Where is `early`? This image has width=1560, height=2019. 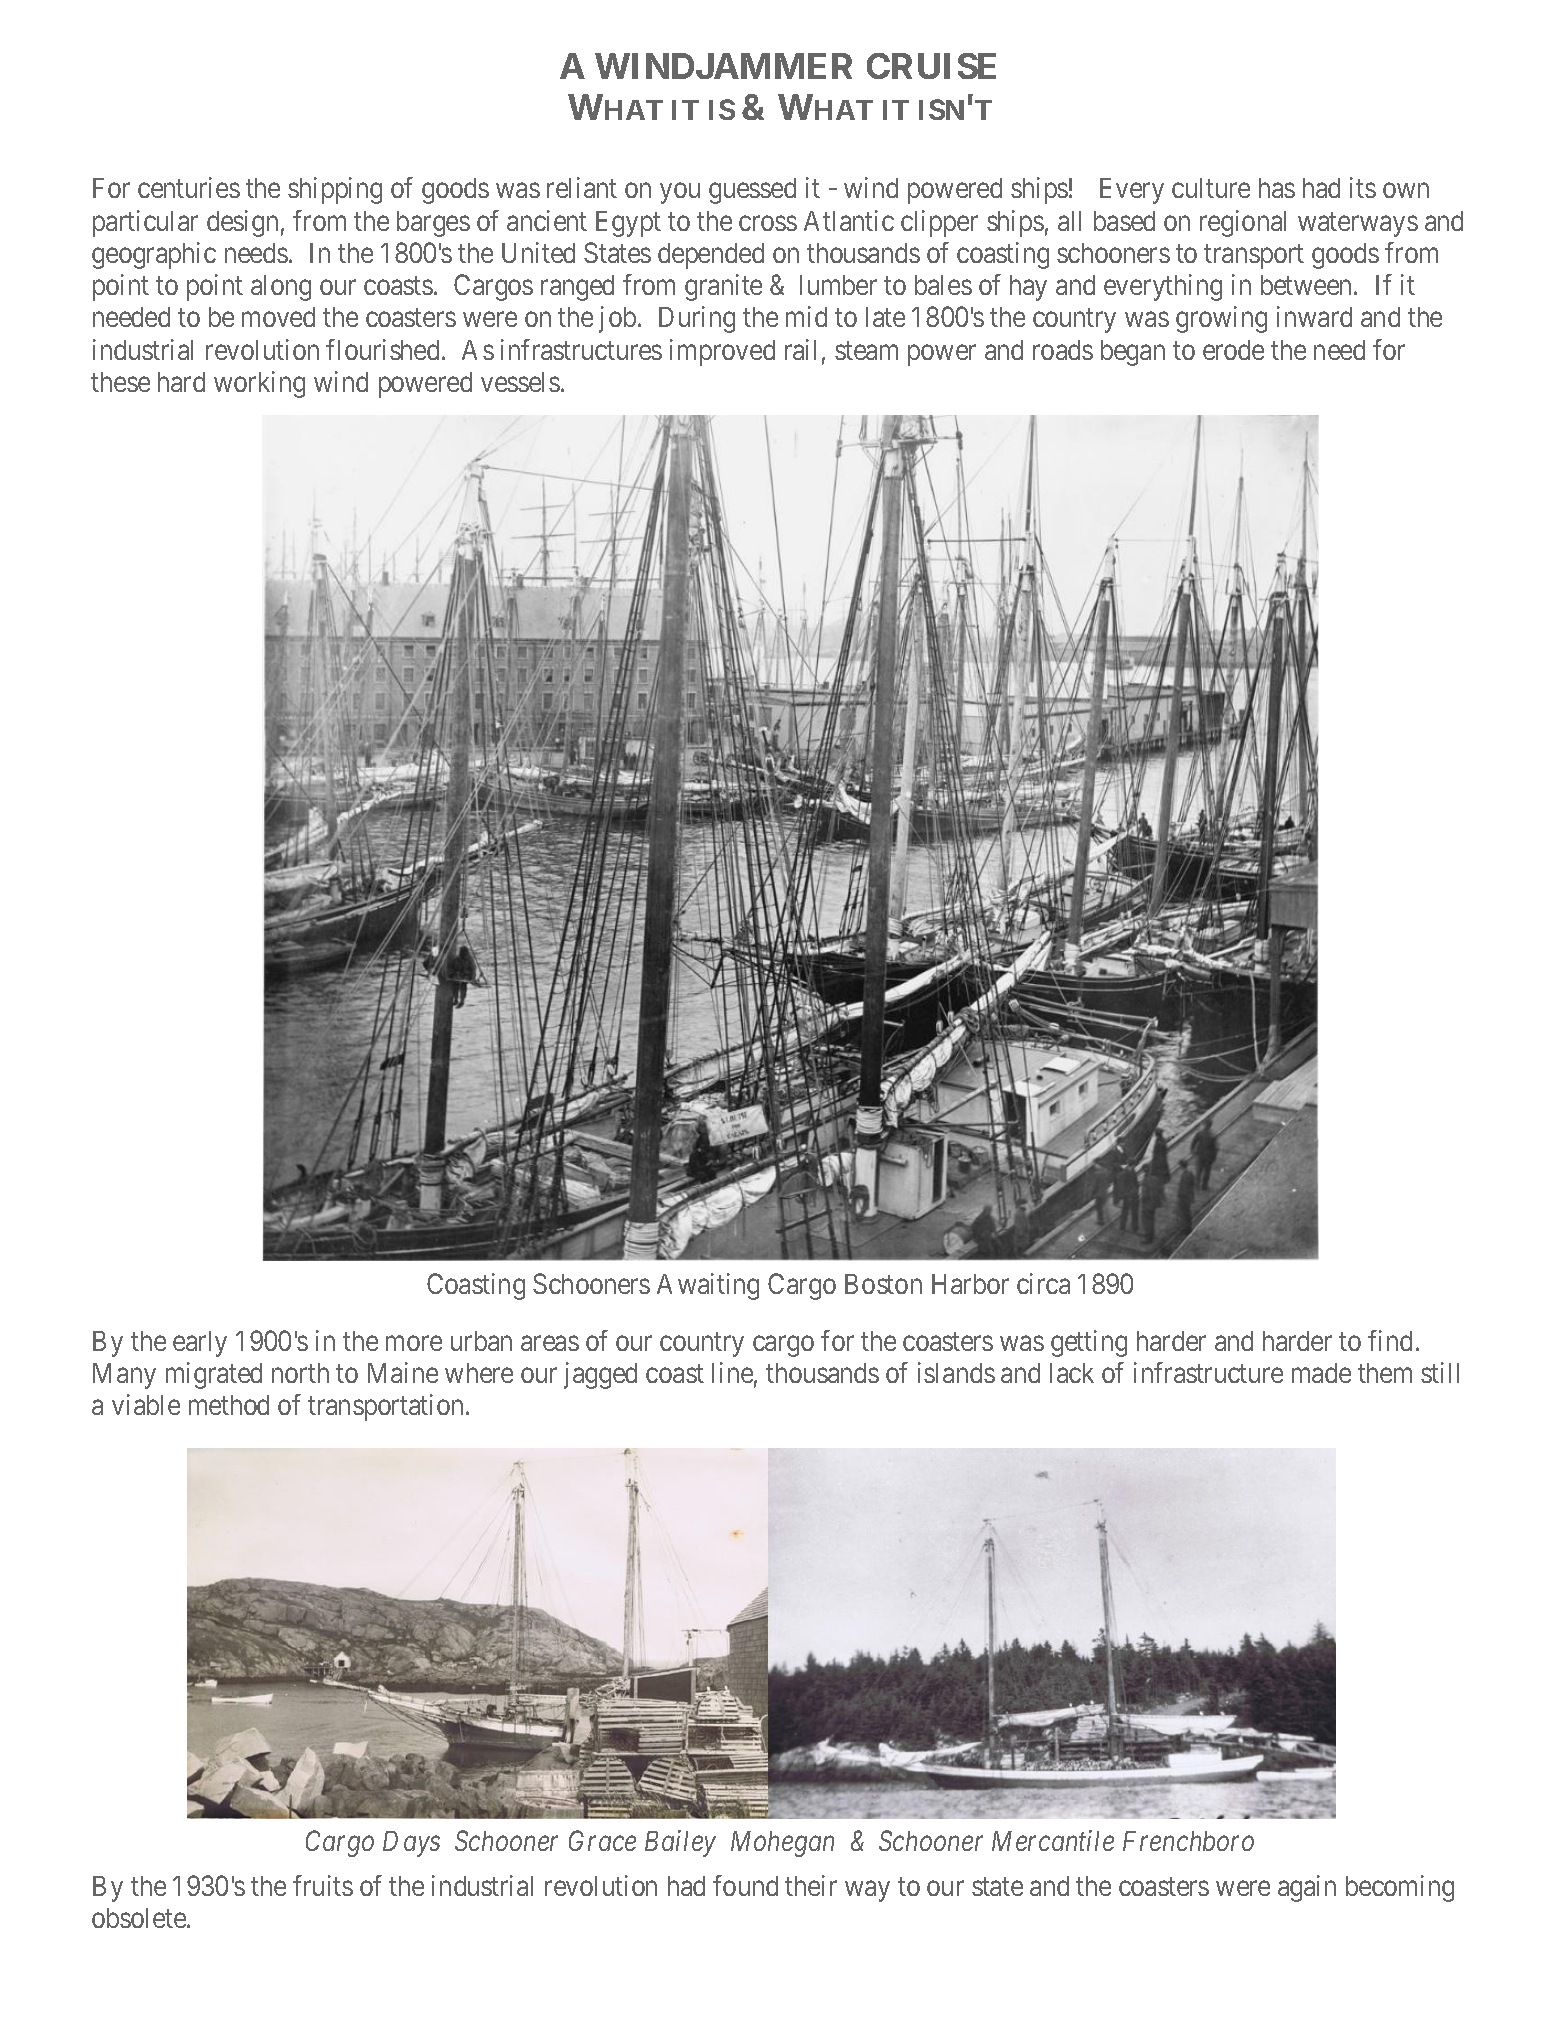 early is located at coordinates (200, 1344).
